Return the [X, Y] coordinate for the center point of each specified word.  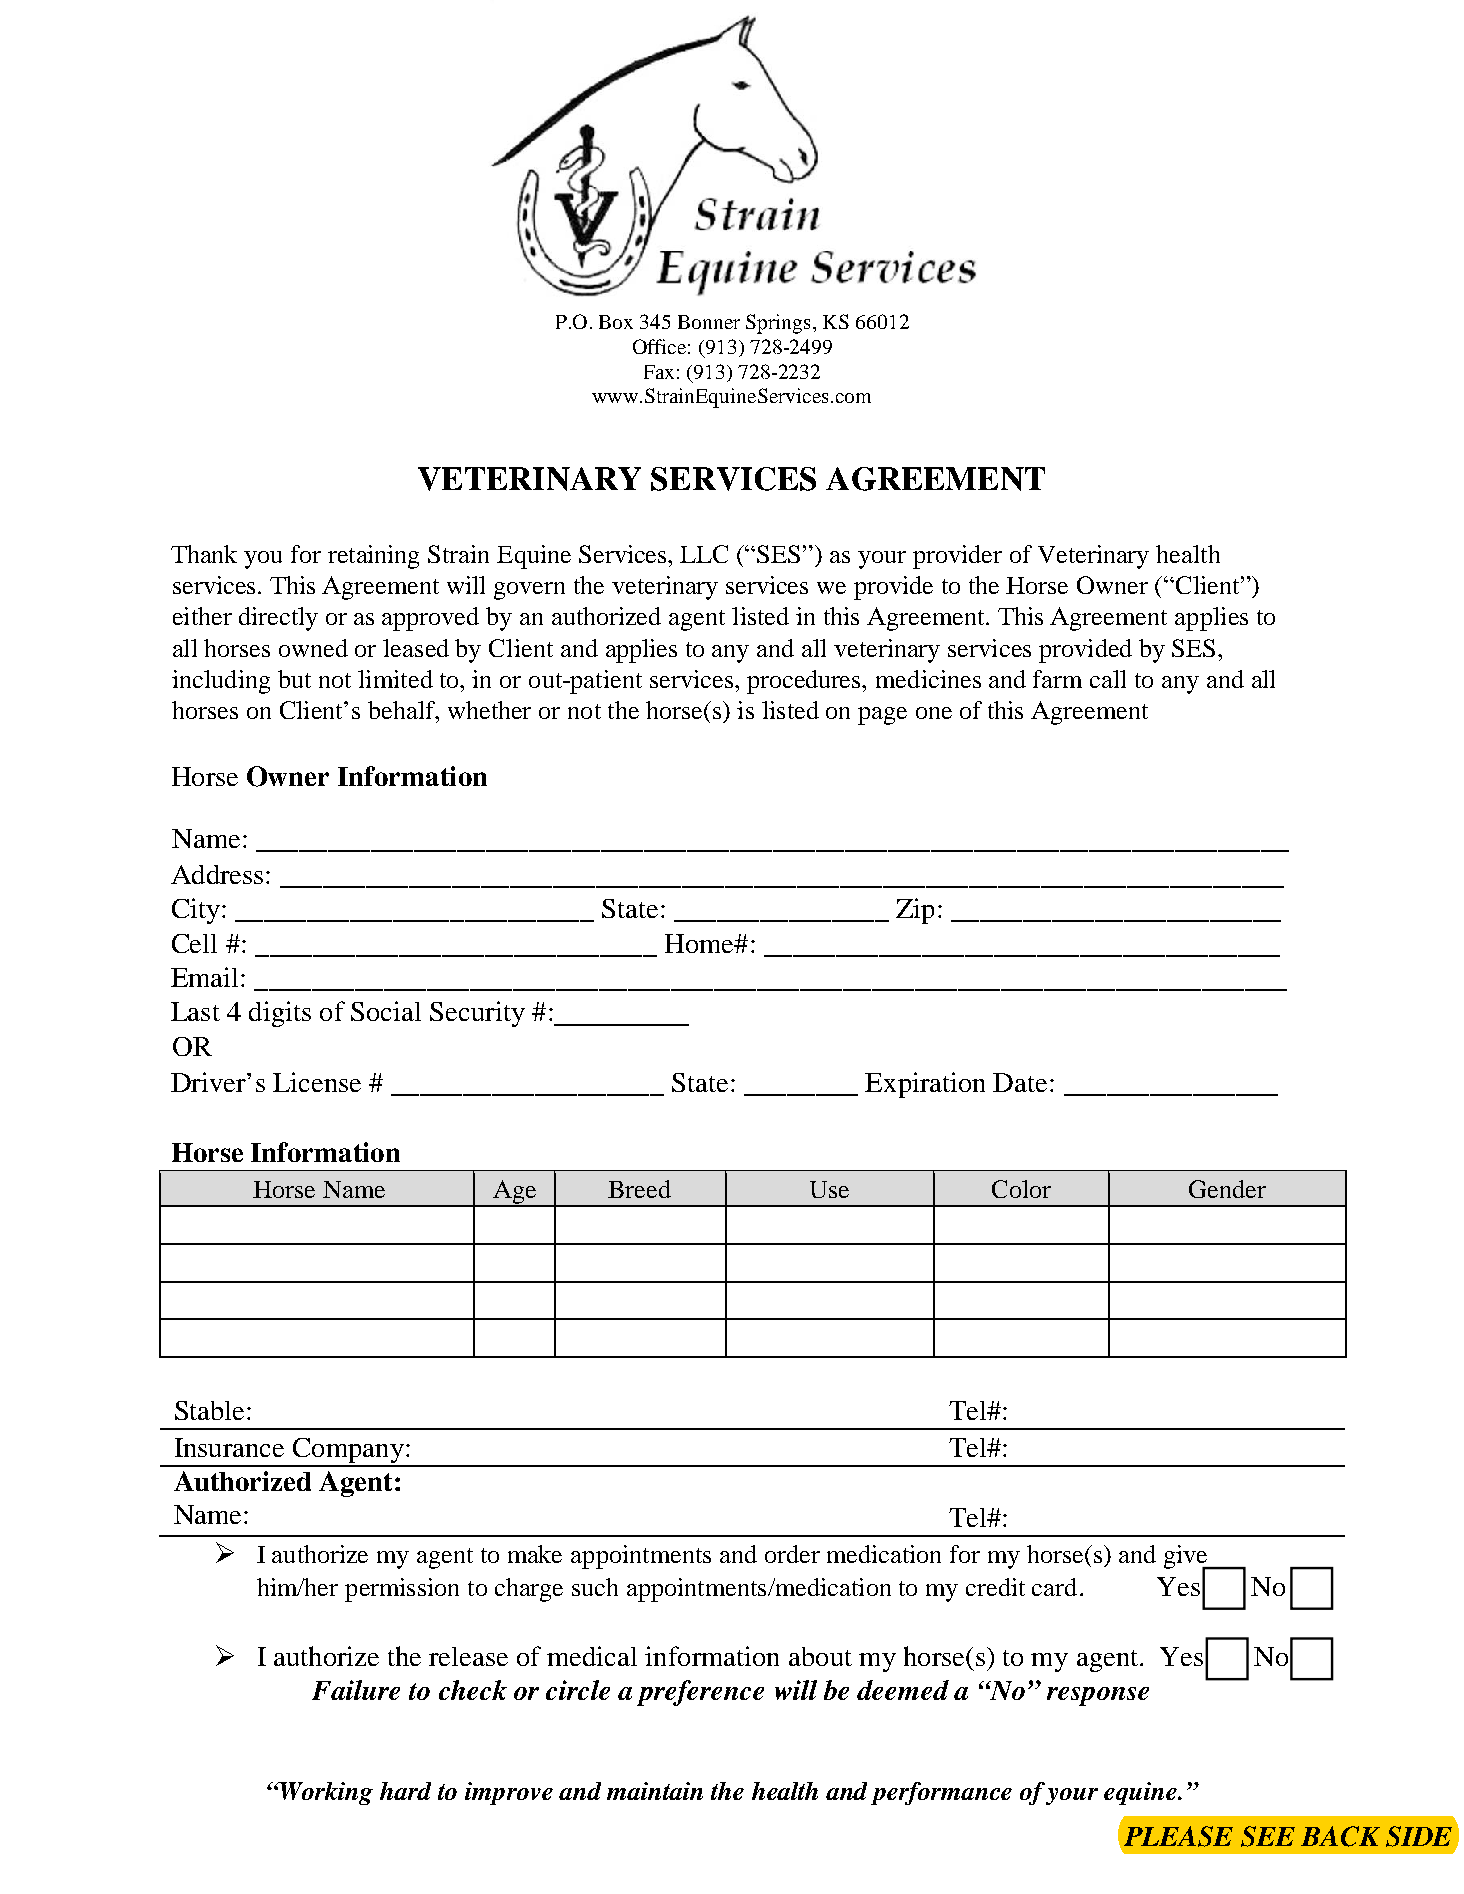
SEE [1268, 1836]
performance [941, 1793]
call [1108, 679]
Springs [778, 324]
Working [325, 1793]
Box [616, 322]
